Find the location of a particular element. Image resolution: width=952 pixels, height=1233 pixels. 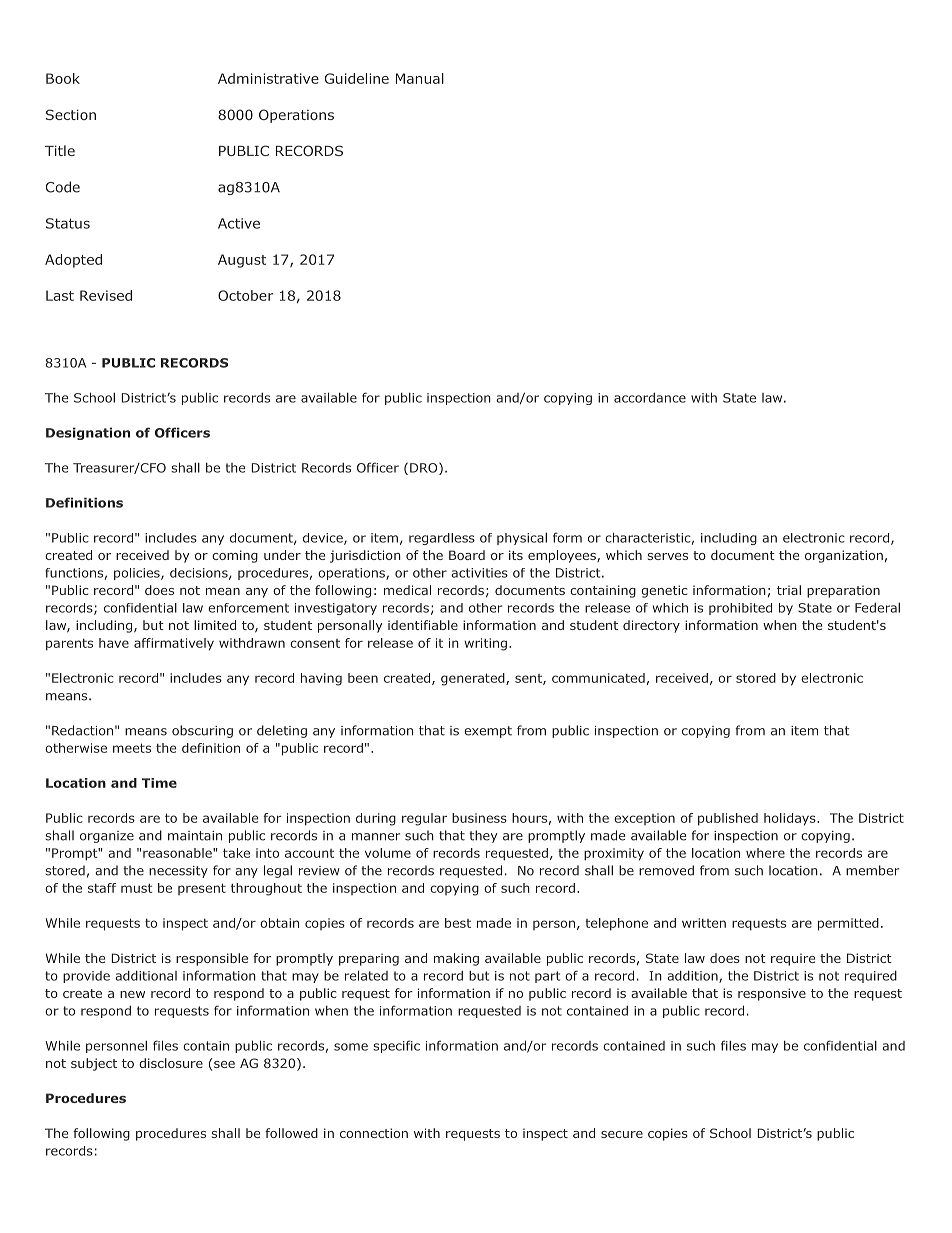

Revised is located at coordinates (106, 295).
